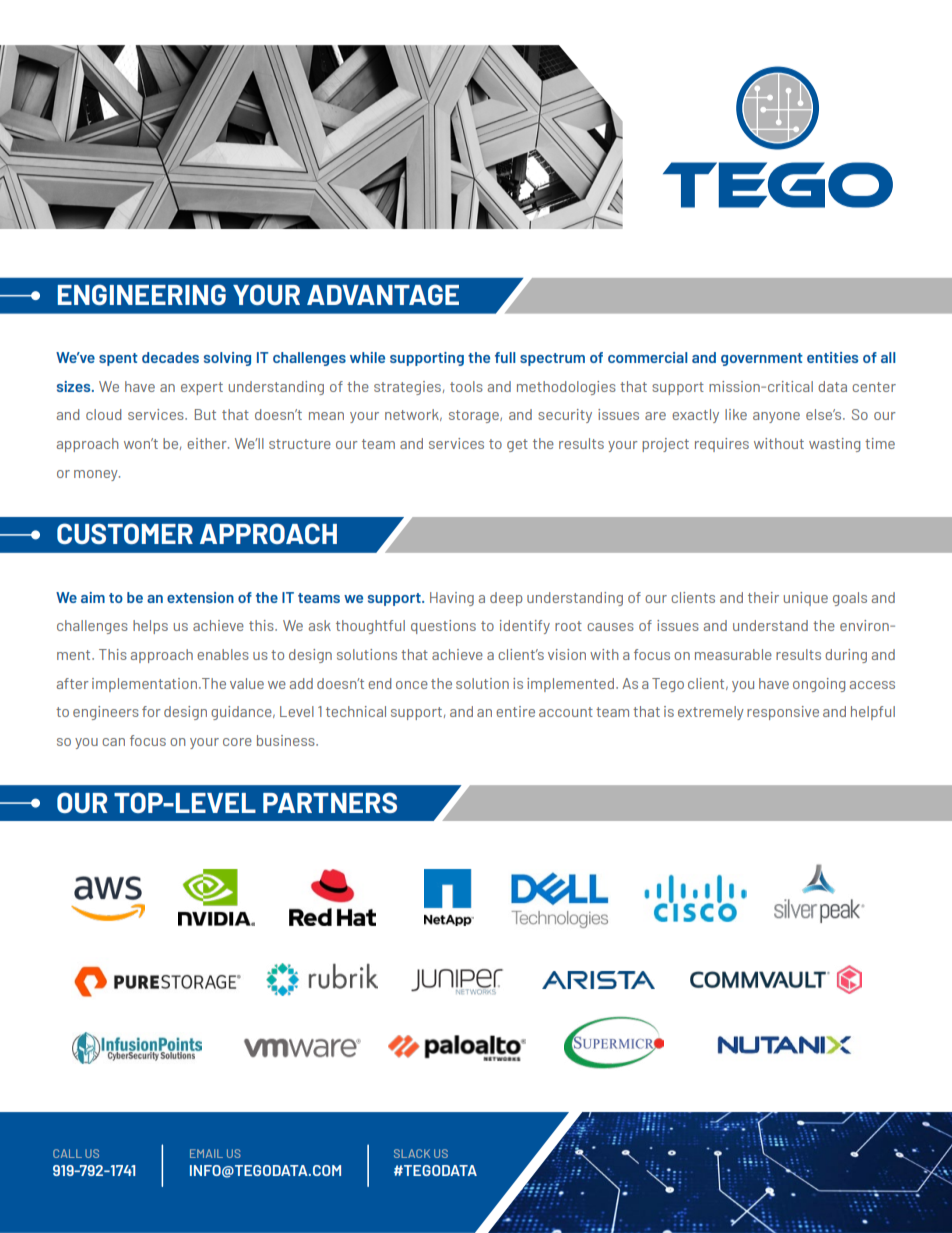 The image size is (952, 1233). Describe the element at coordinates (412, 1153) in the page. I see `SLACK` at that location.
